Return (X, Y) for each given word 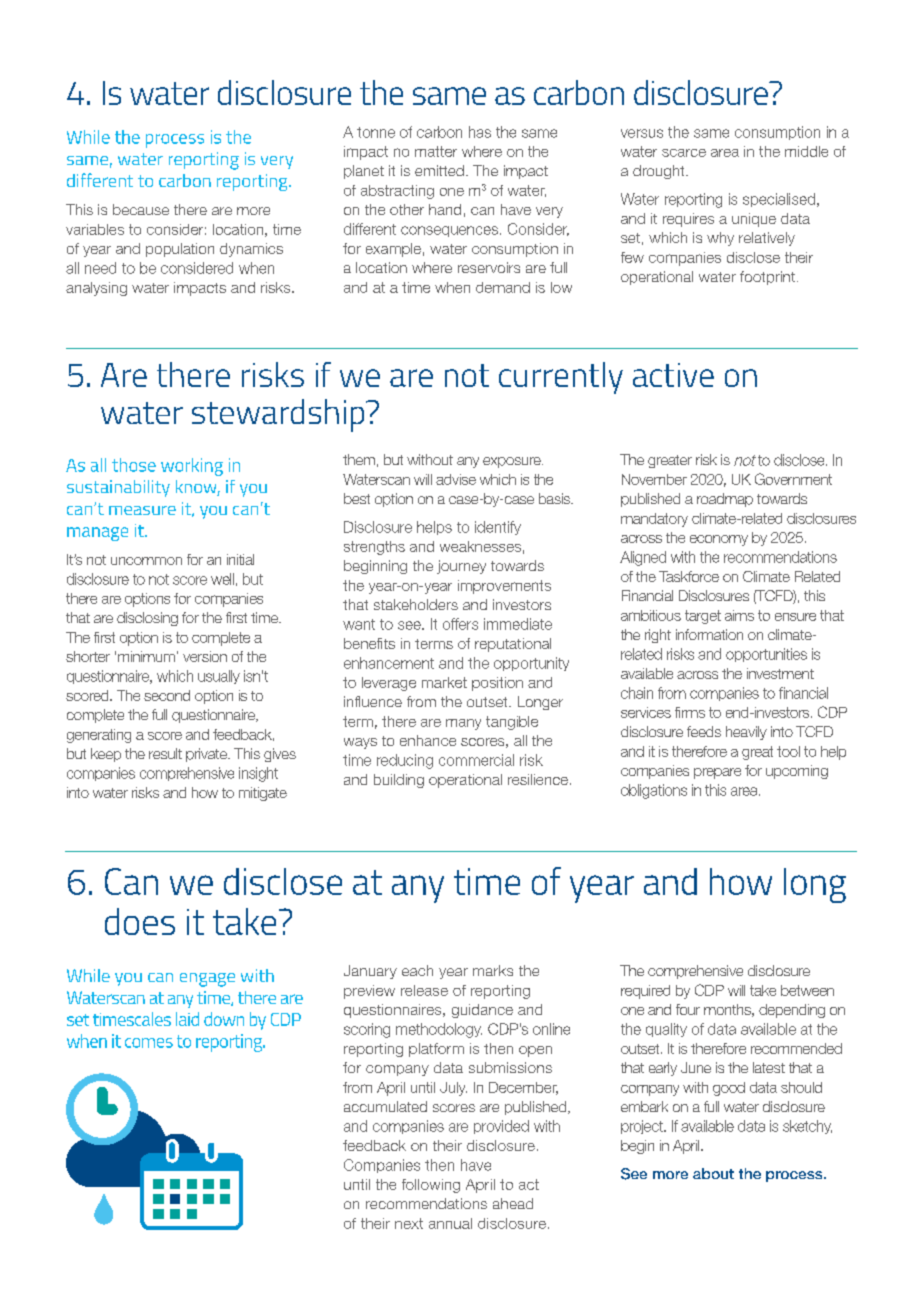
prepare (717, 773)
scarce (684, 153)
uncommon (146, 561)
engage (207, 980)
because (141, 209)
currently (561, 378)
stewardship (279, 415)
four (688, 1009)
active (673, 375)
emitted (439, 170)
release (424, 990)
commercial (476, 760)
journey (461, 567)
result (165, 753)
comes (149, 1043)
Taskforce (689, 576)
